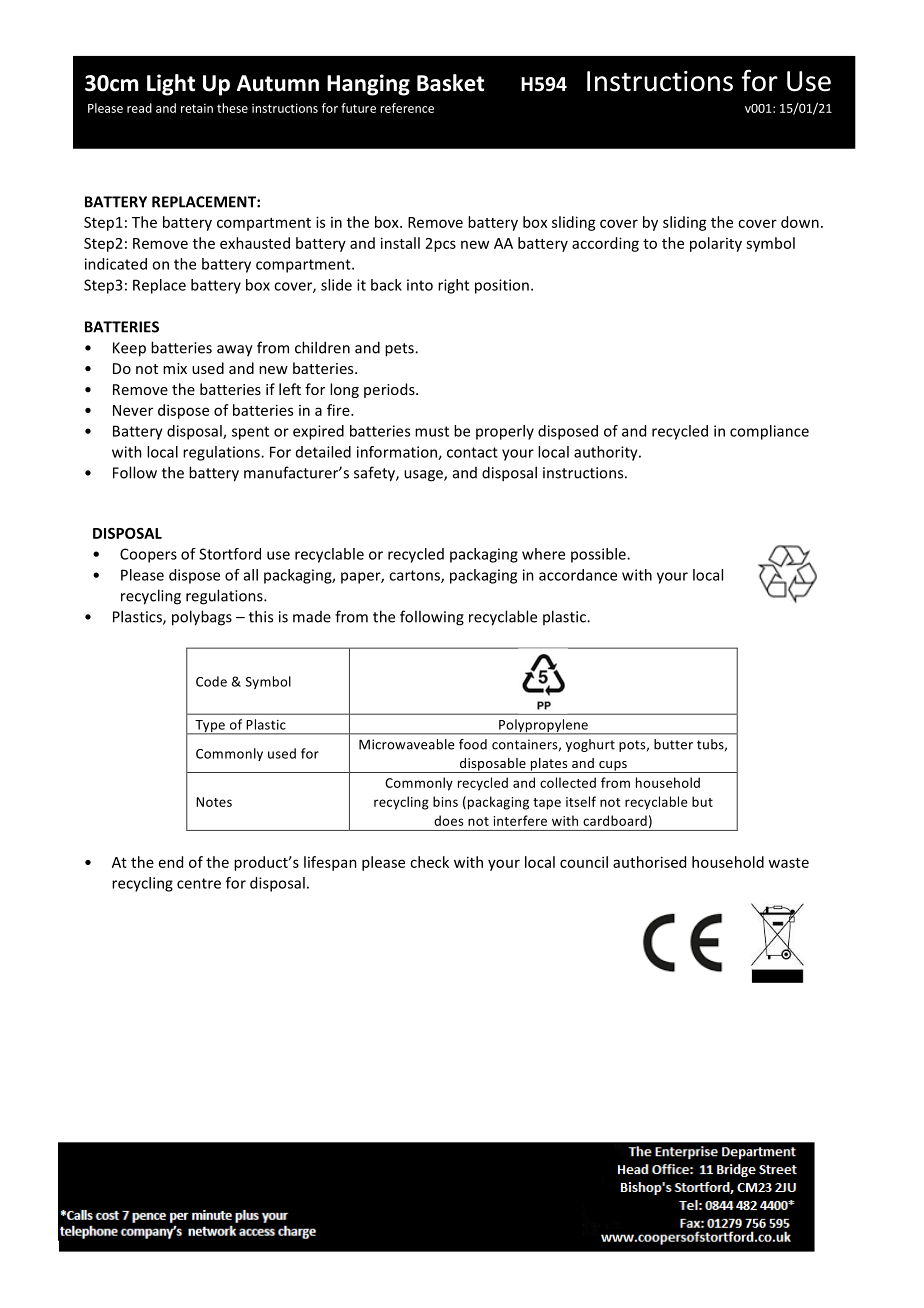  Describe the element at coordinates (473, 744) in the document. I see `food` at that location.
